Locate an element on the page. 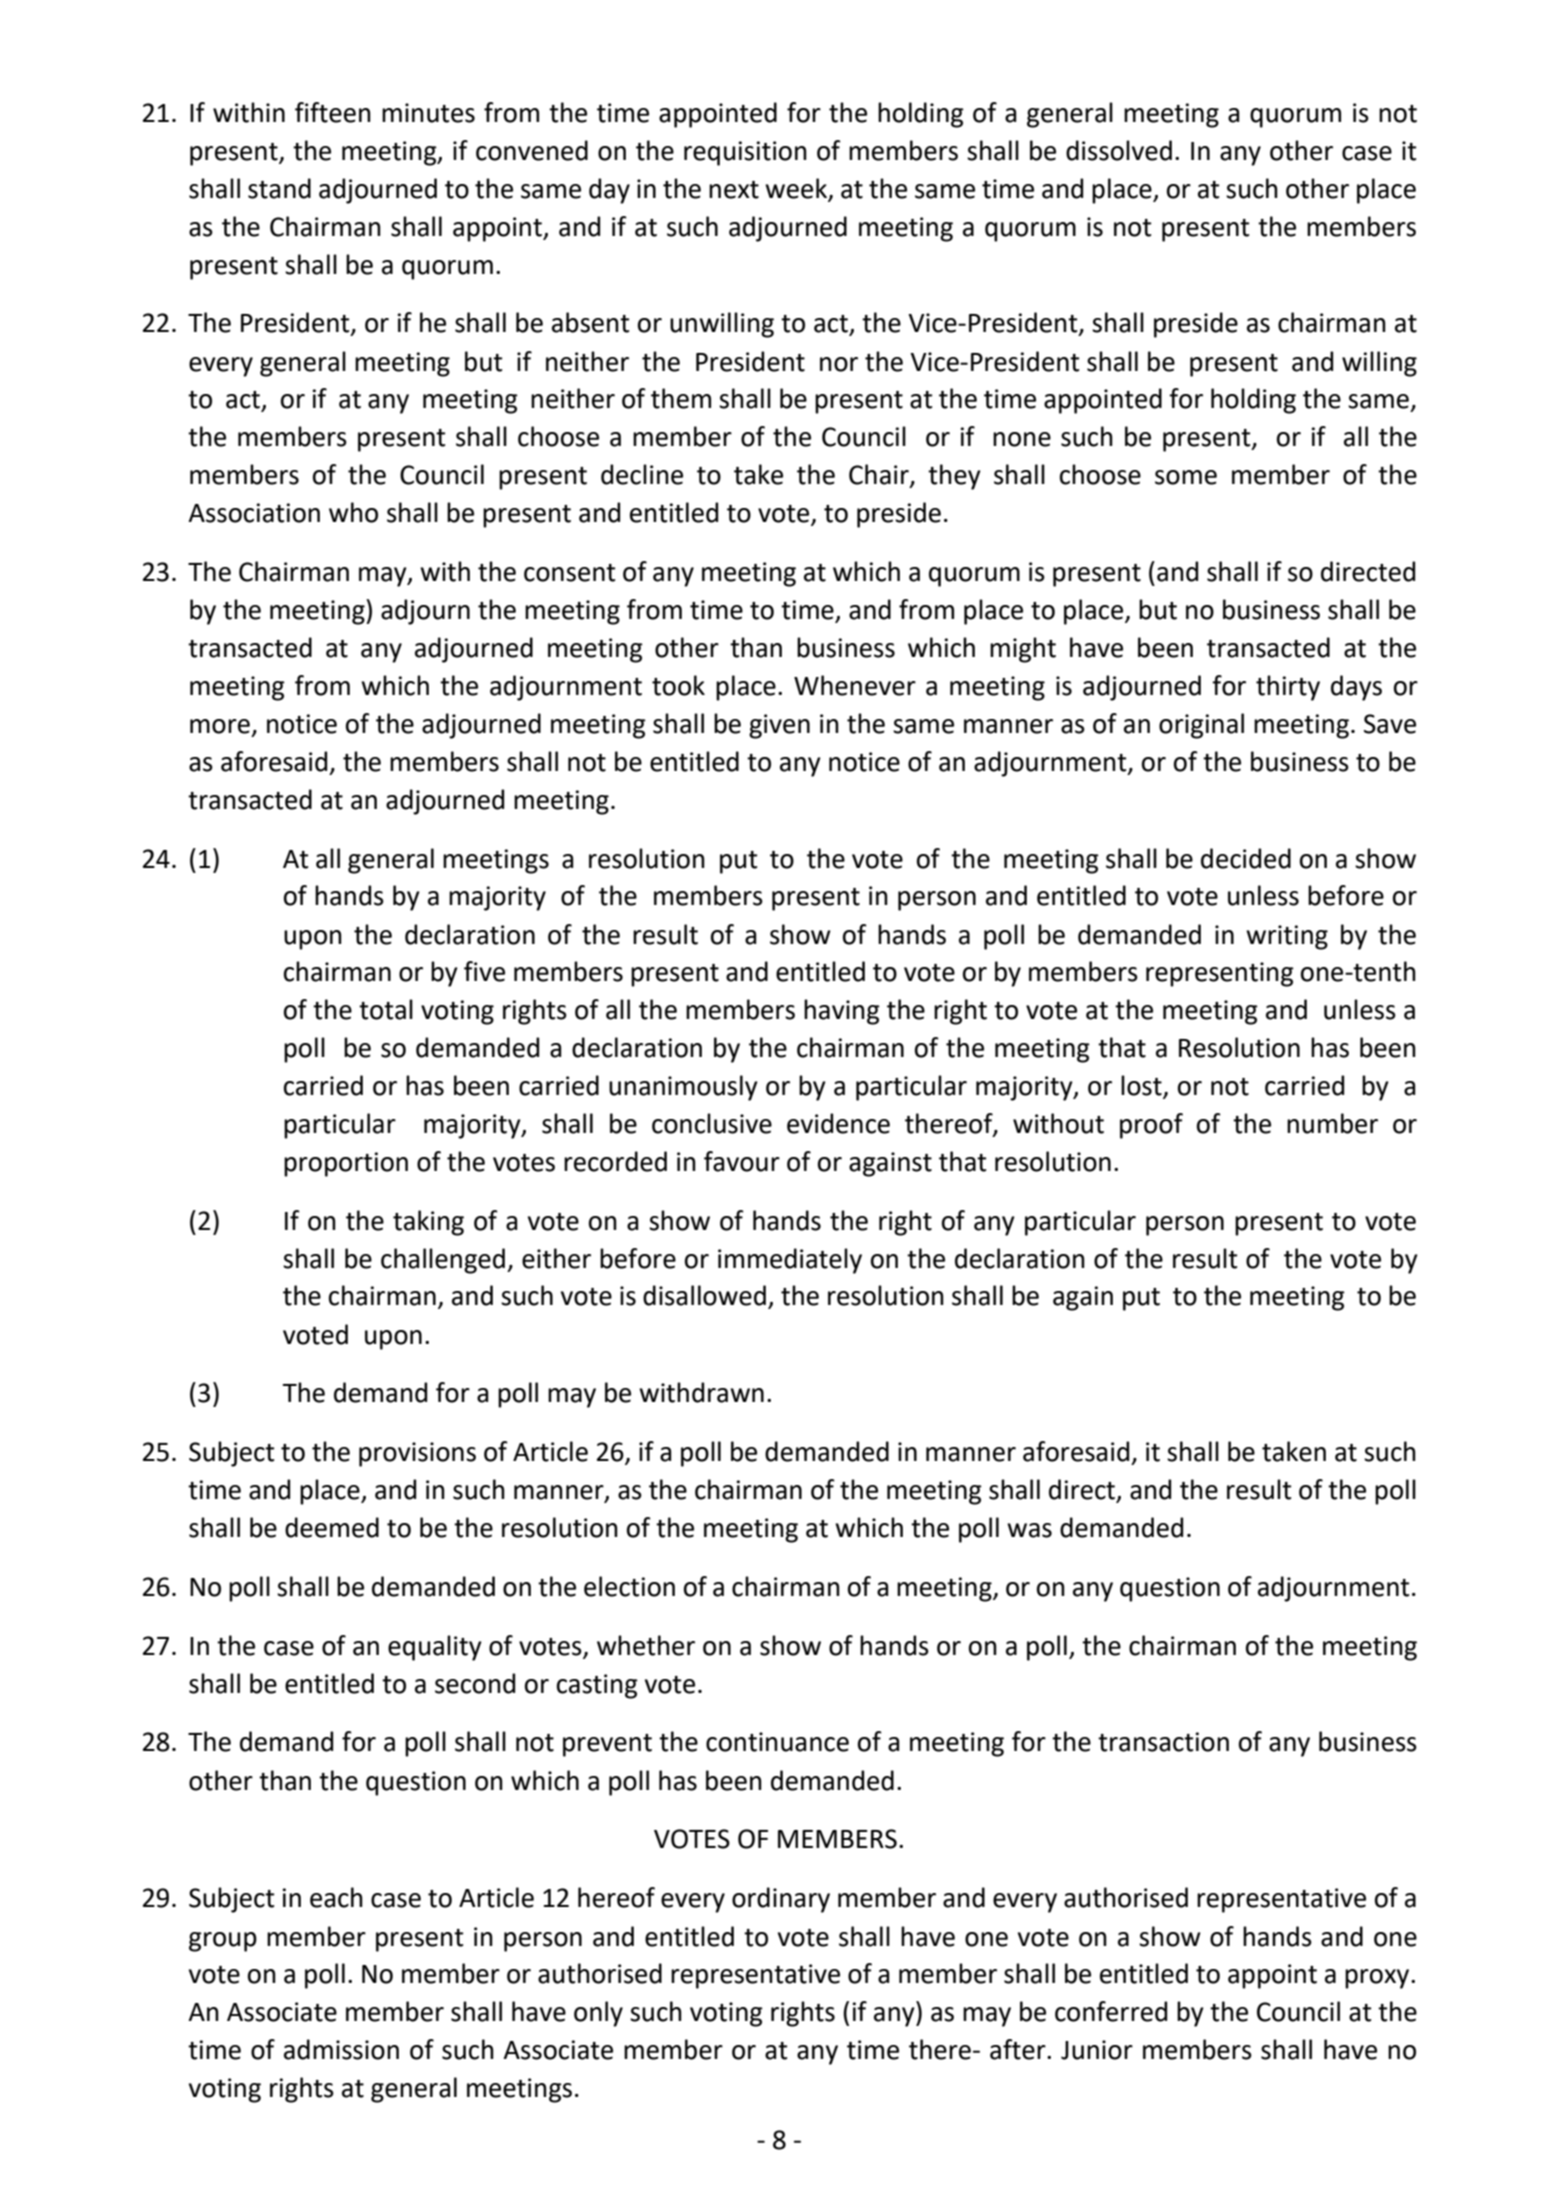 The image size is (1558, 2204). dissolved is located at coordinates (1119, 150).
